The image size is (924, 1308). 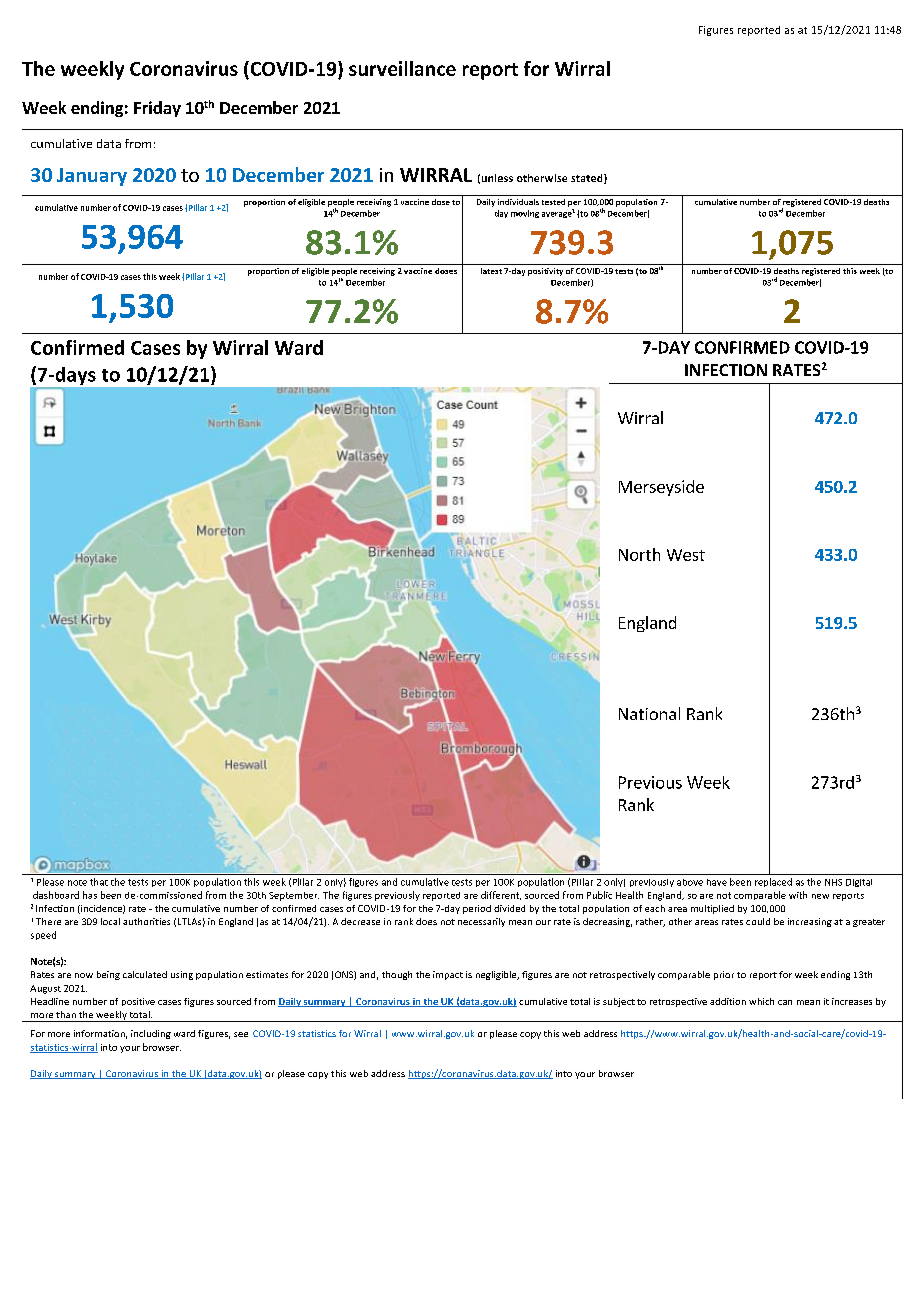 What do you see at coordinates (92, 177) in the document?
I see `January` at bounding box center [92, 177].
